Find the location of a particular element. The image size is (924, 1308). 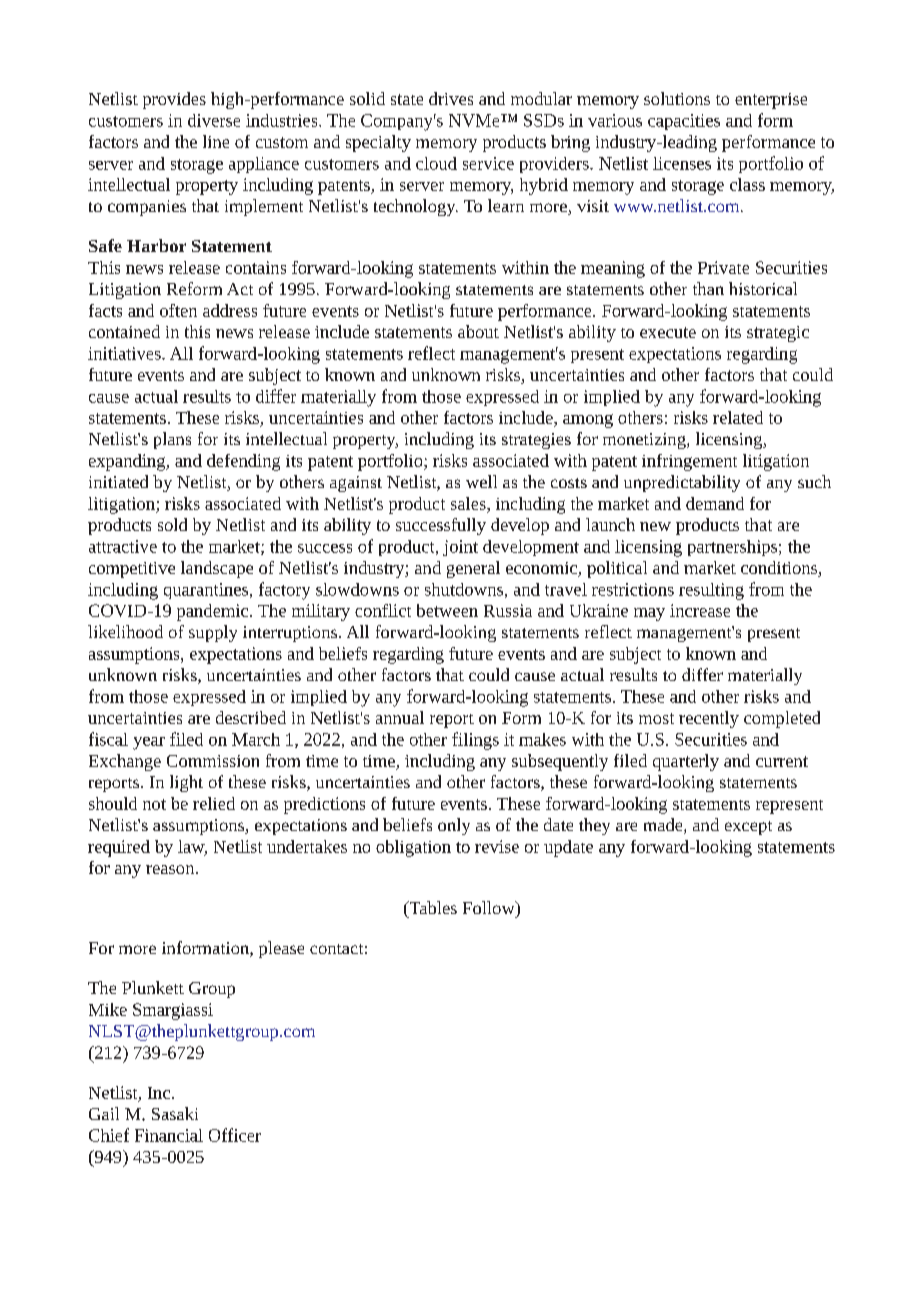

related is located at coordinates (738, 417).
